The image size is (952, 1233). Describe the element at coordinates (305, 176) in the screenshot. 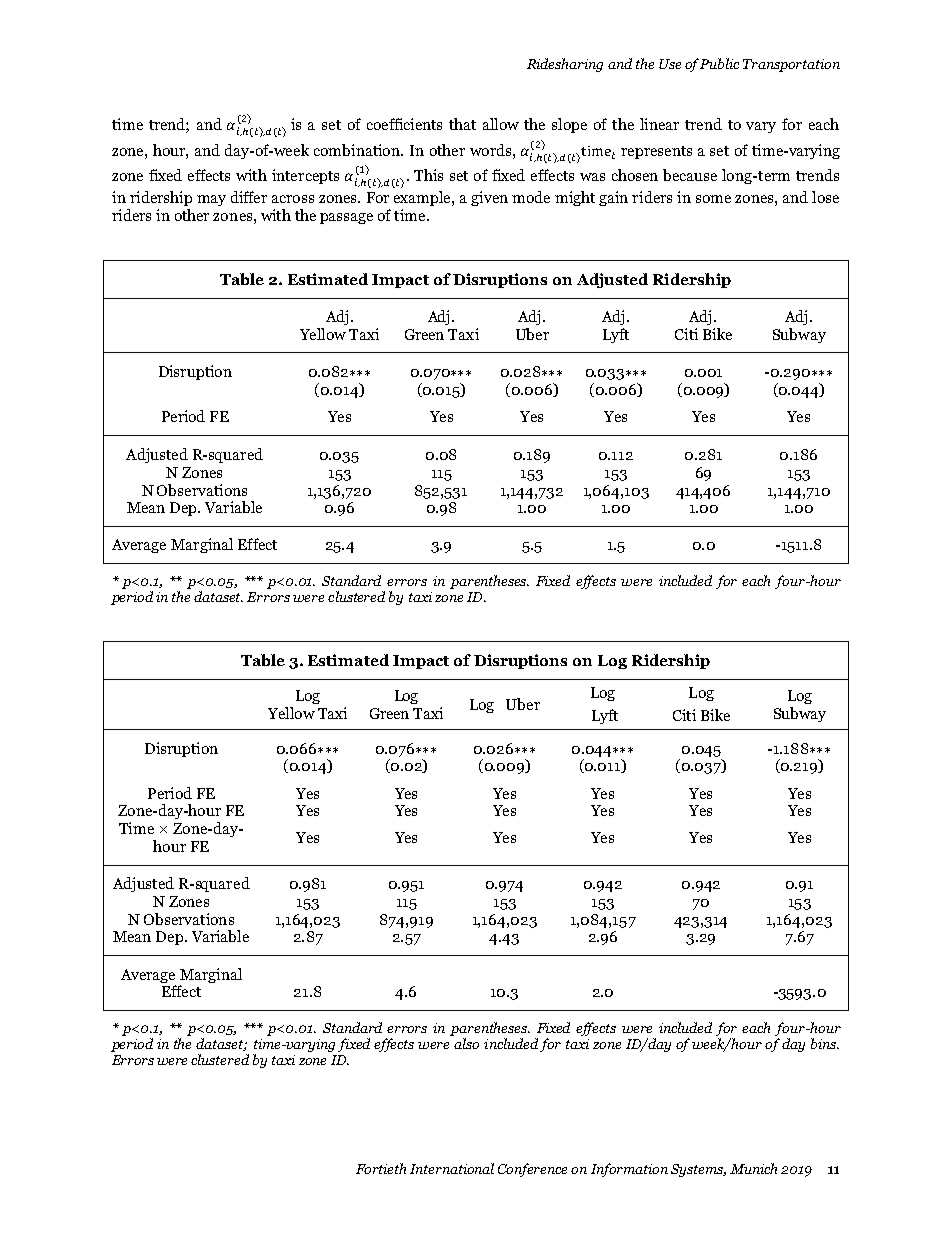

I see `intercepts` at that location.
